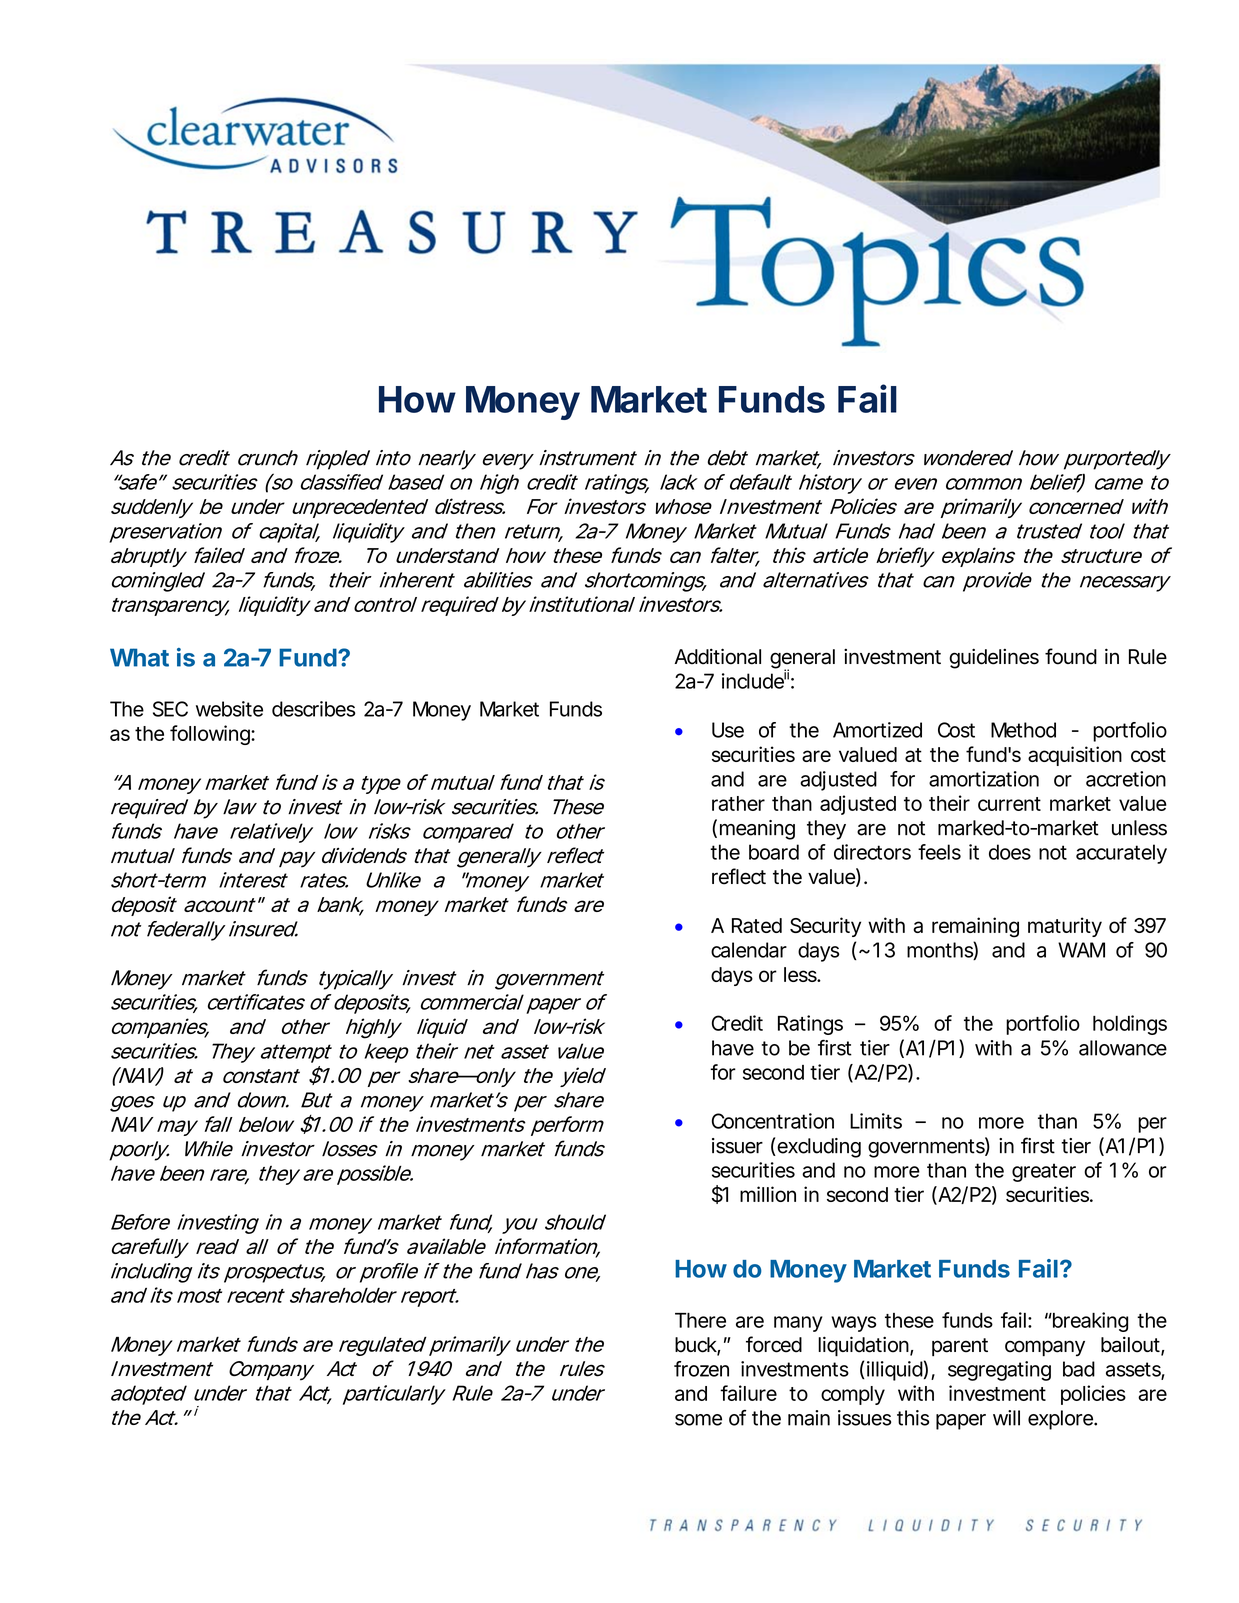 This screenshot has height=1603, width=1239. What do you see at coordinates (1123, 1048) in the screenshot?
I see `allowance` at bounding box center [1123, 1048].
